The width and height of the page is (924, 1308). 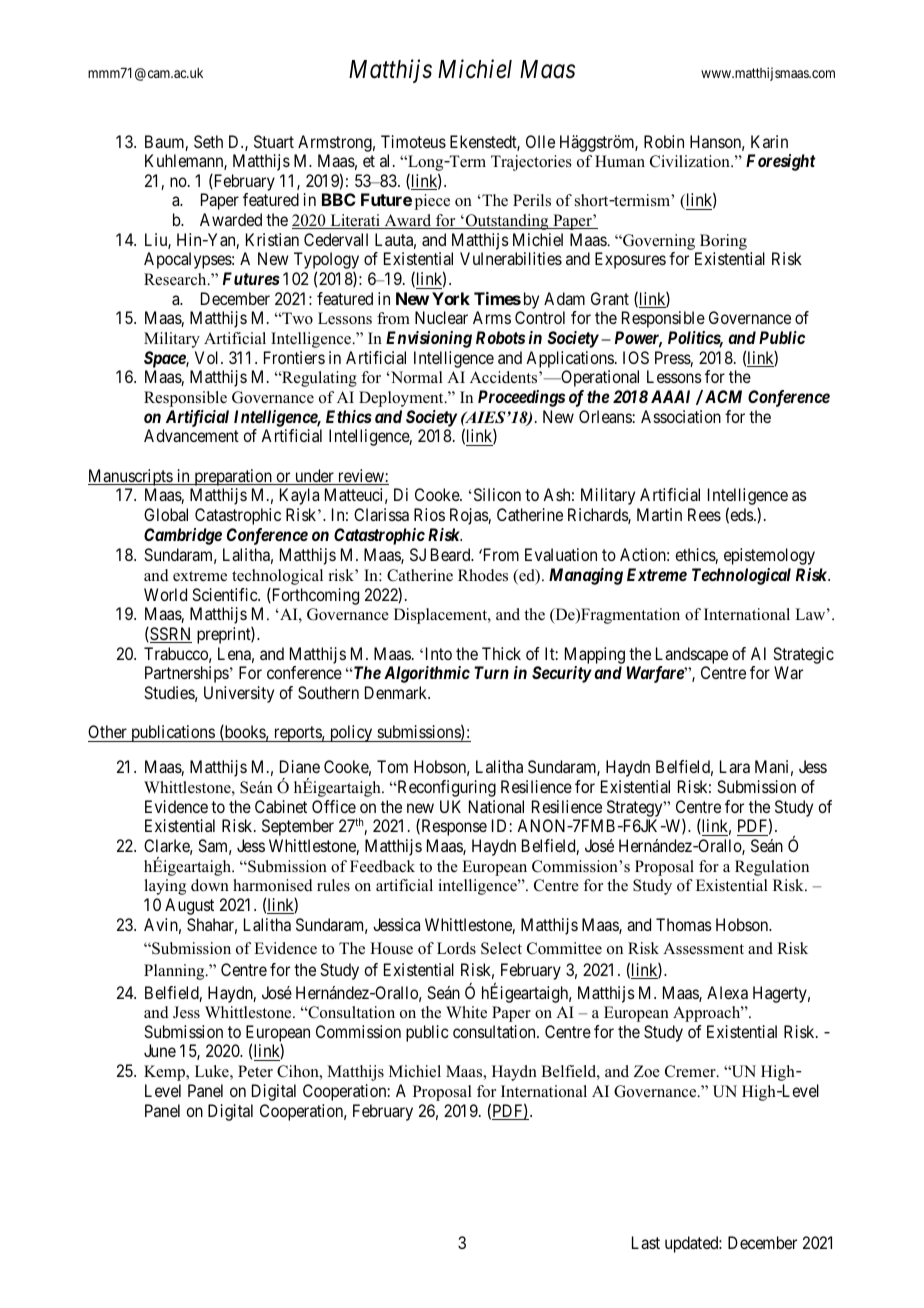 What do you see at coordinates (691, 161) in the page?
I see `Civilization` at bounding box center [691, 161].
